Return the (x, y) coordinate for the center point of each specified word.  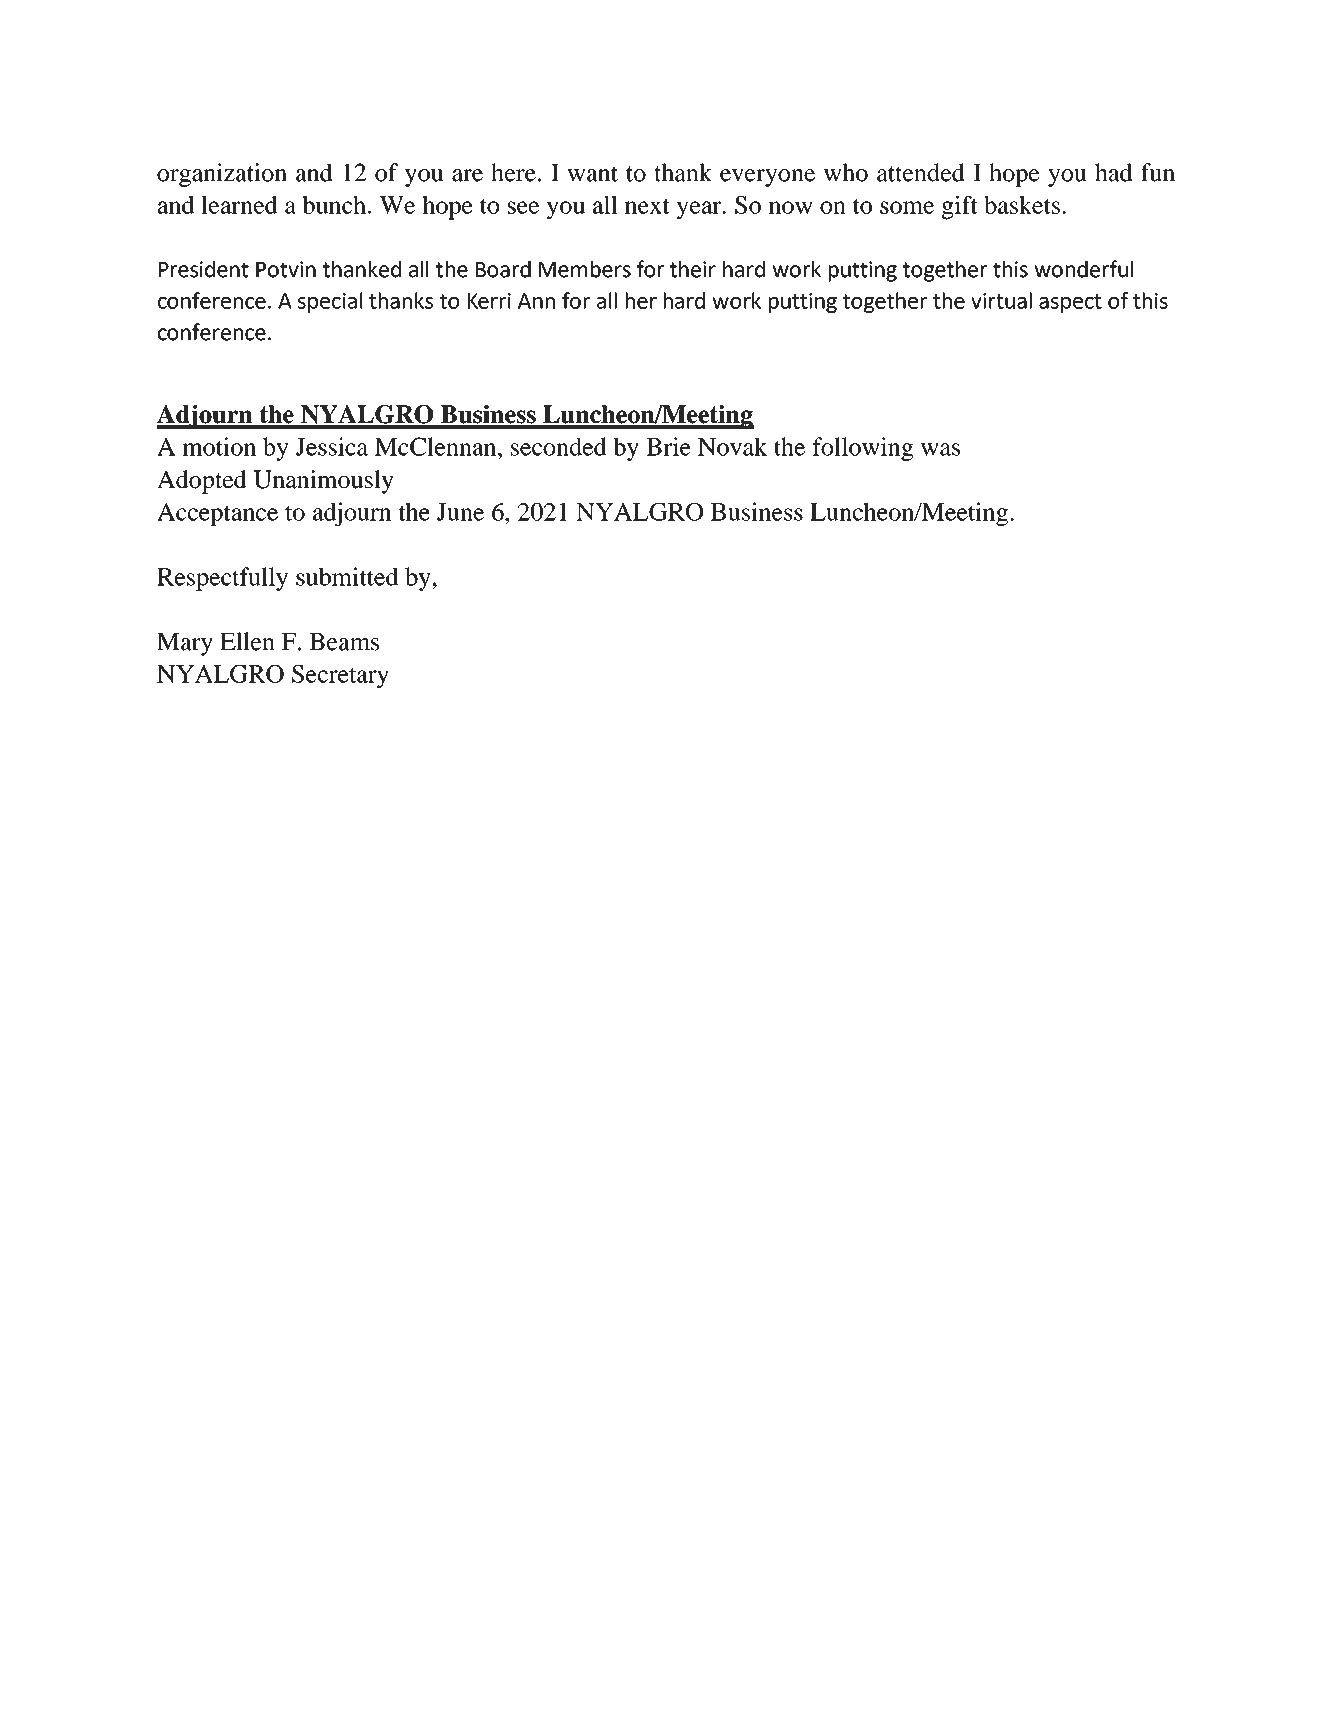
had (1113, 172)
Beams (344, 642)
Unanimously (324, 482)
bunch (334, 205)
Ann (536, 301)
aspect (1070, 303)
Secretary (340, 676)
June (460, 512)
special (330, 302)
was (940, 449)
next (647, 206)
